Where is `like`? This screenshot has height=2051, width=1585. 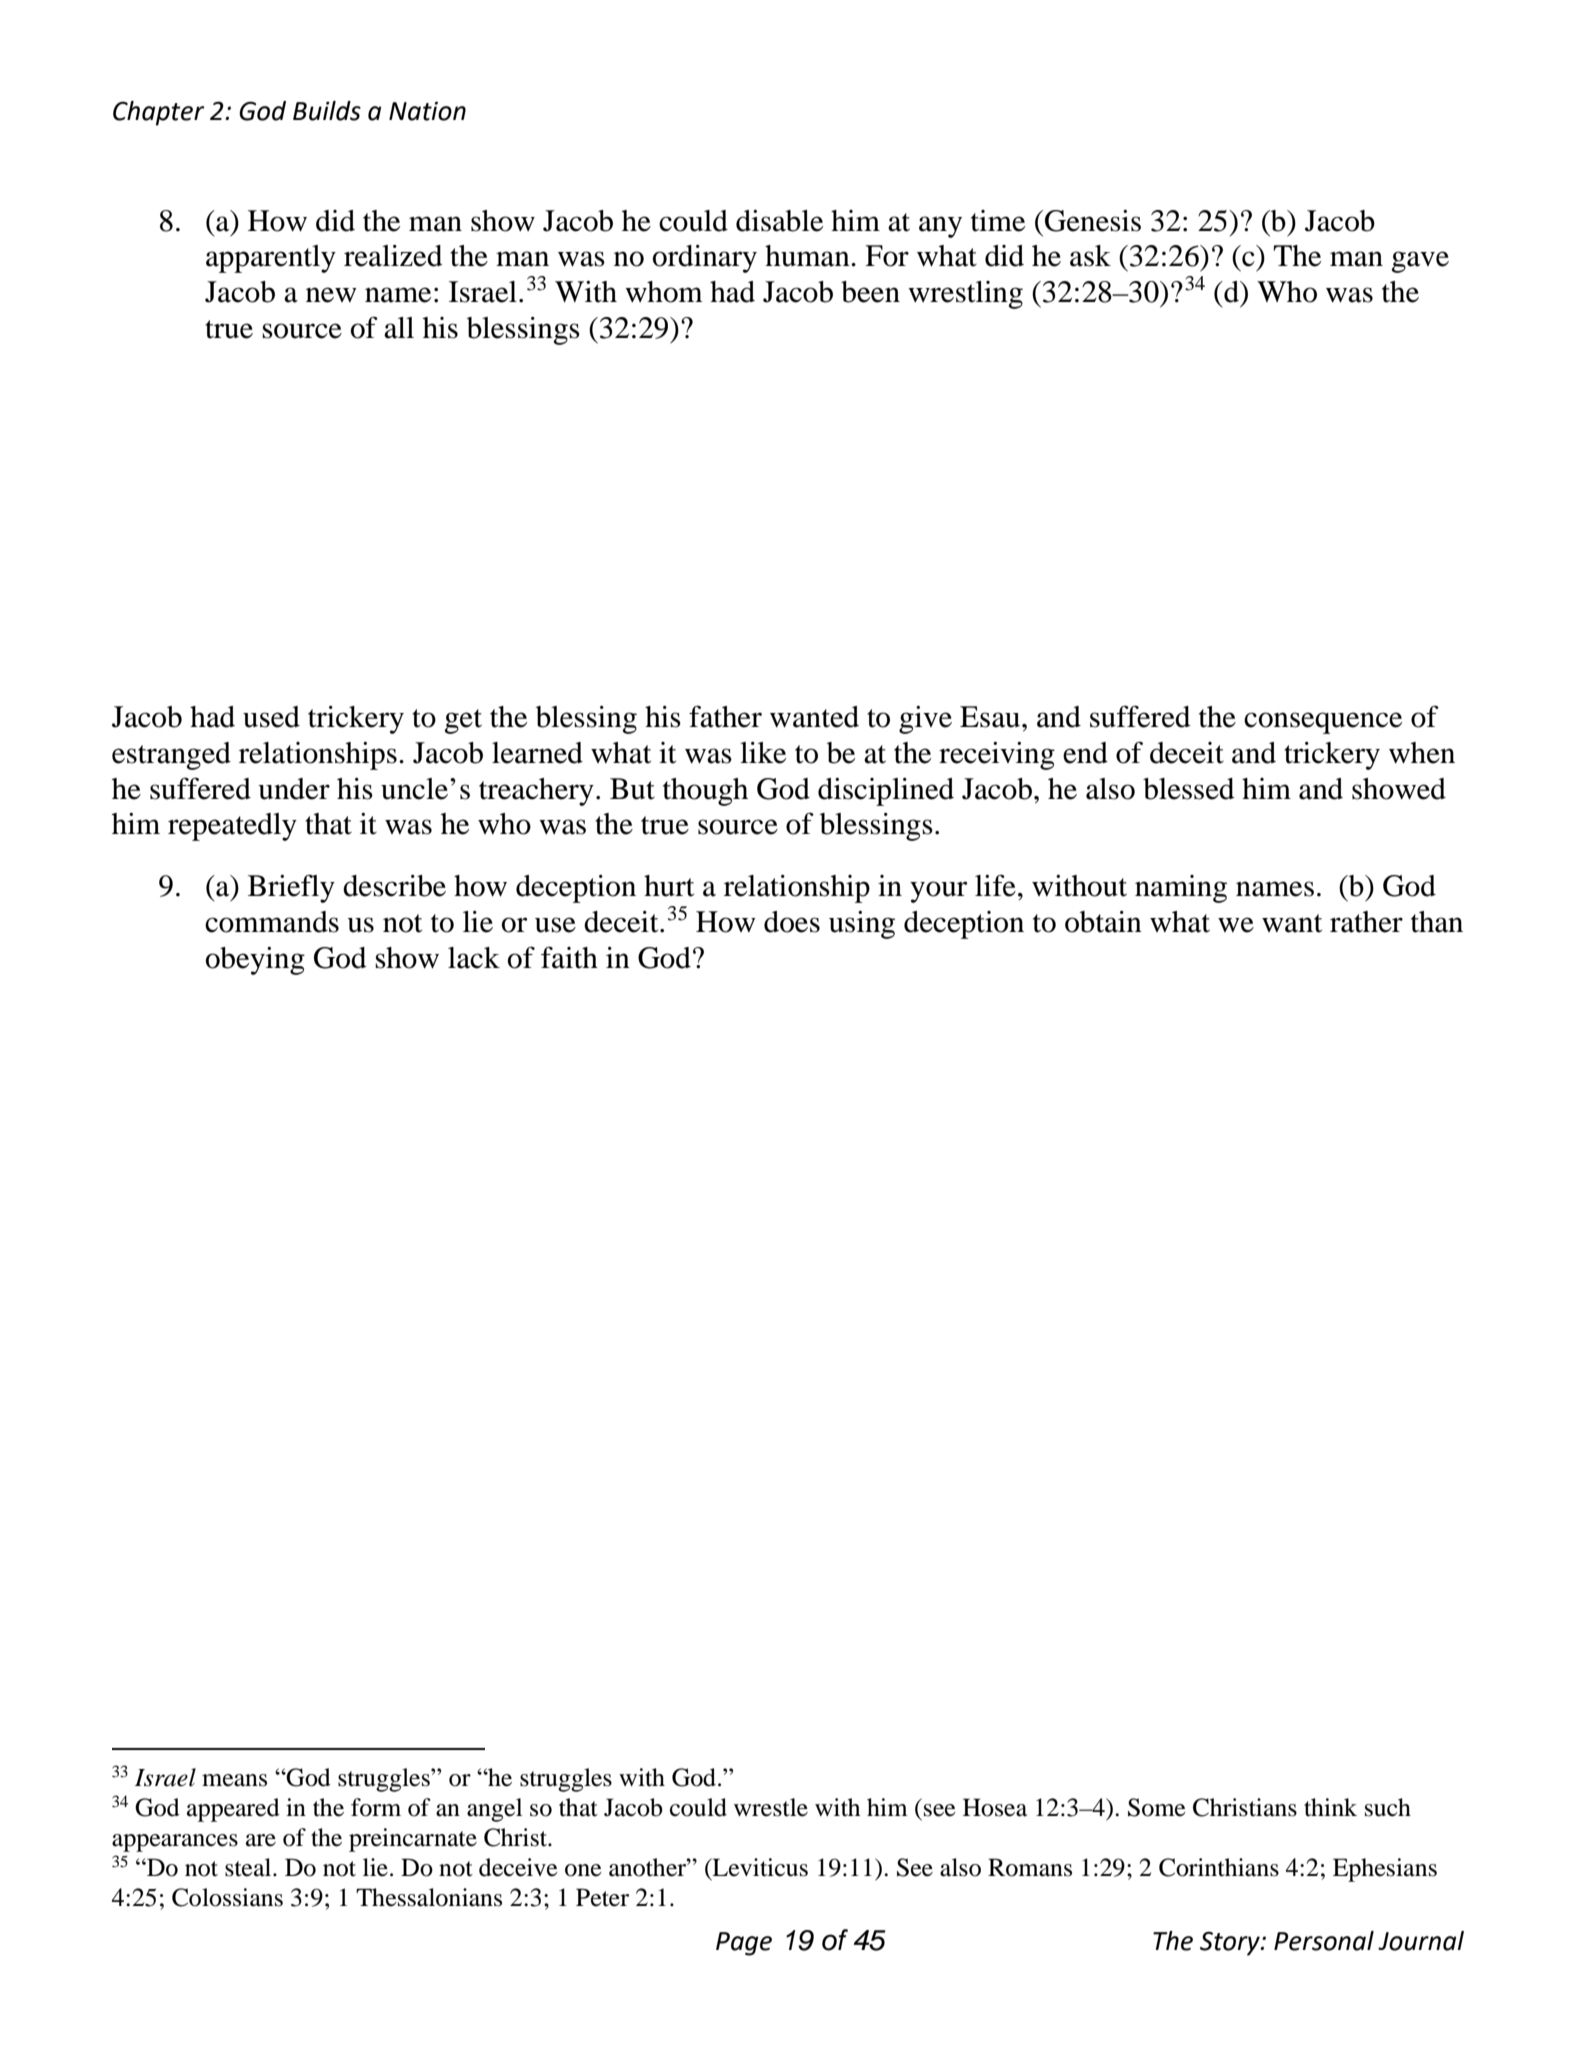 like is located at coordinates (763, 753).
